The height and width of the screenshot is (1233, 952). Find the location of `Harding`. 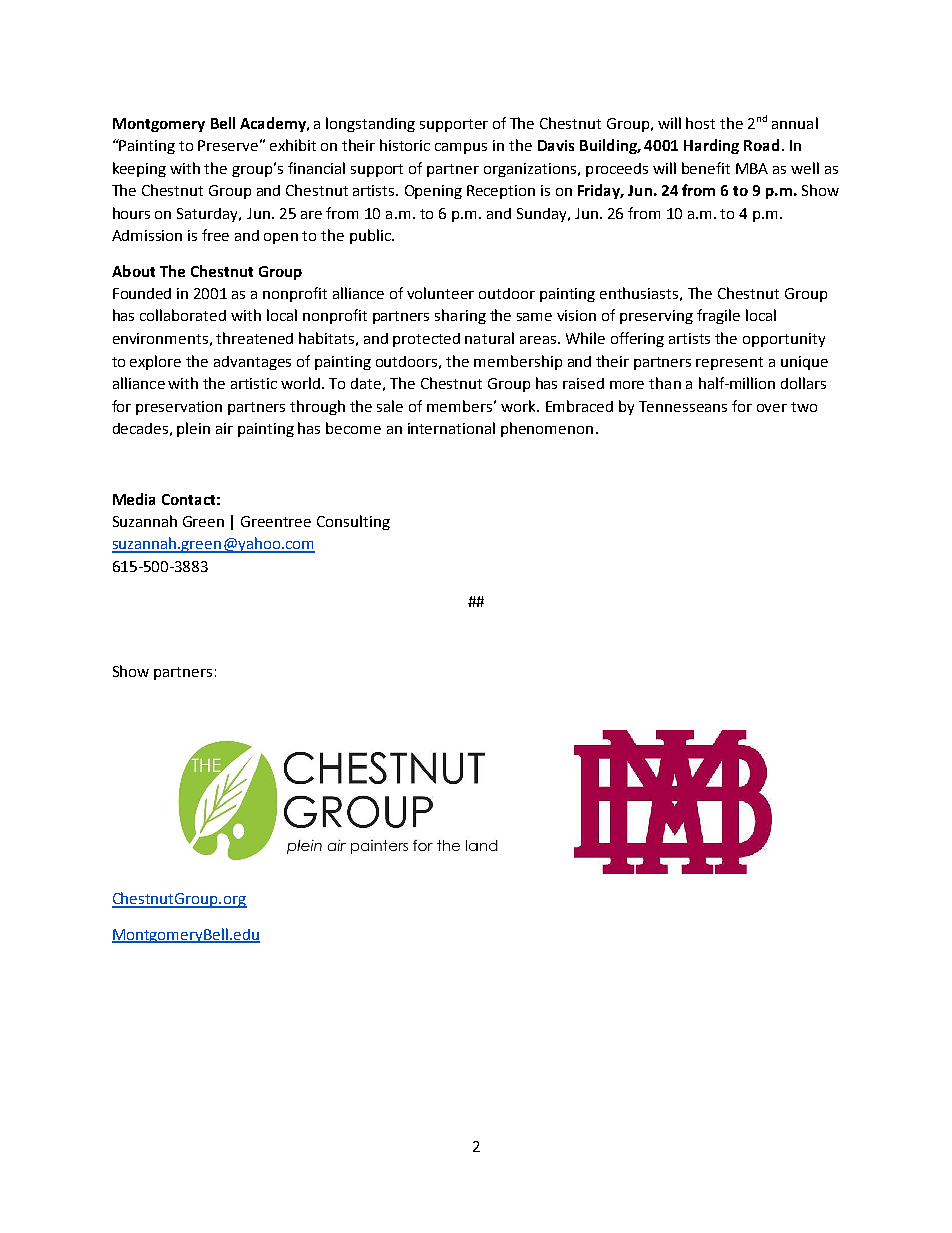

Harding is located at coordinates (711, 146).
